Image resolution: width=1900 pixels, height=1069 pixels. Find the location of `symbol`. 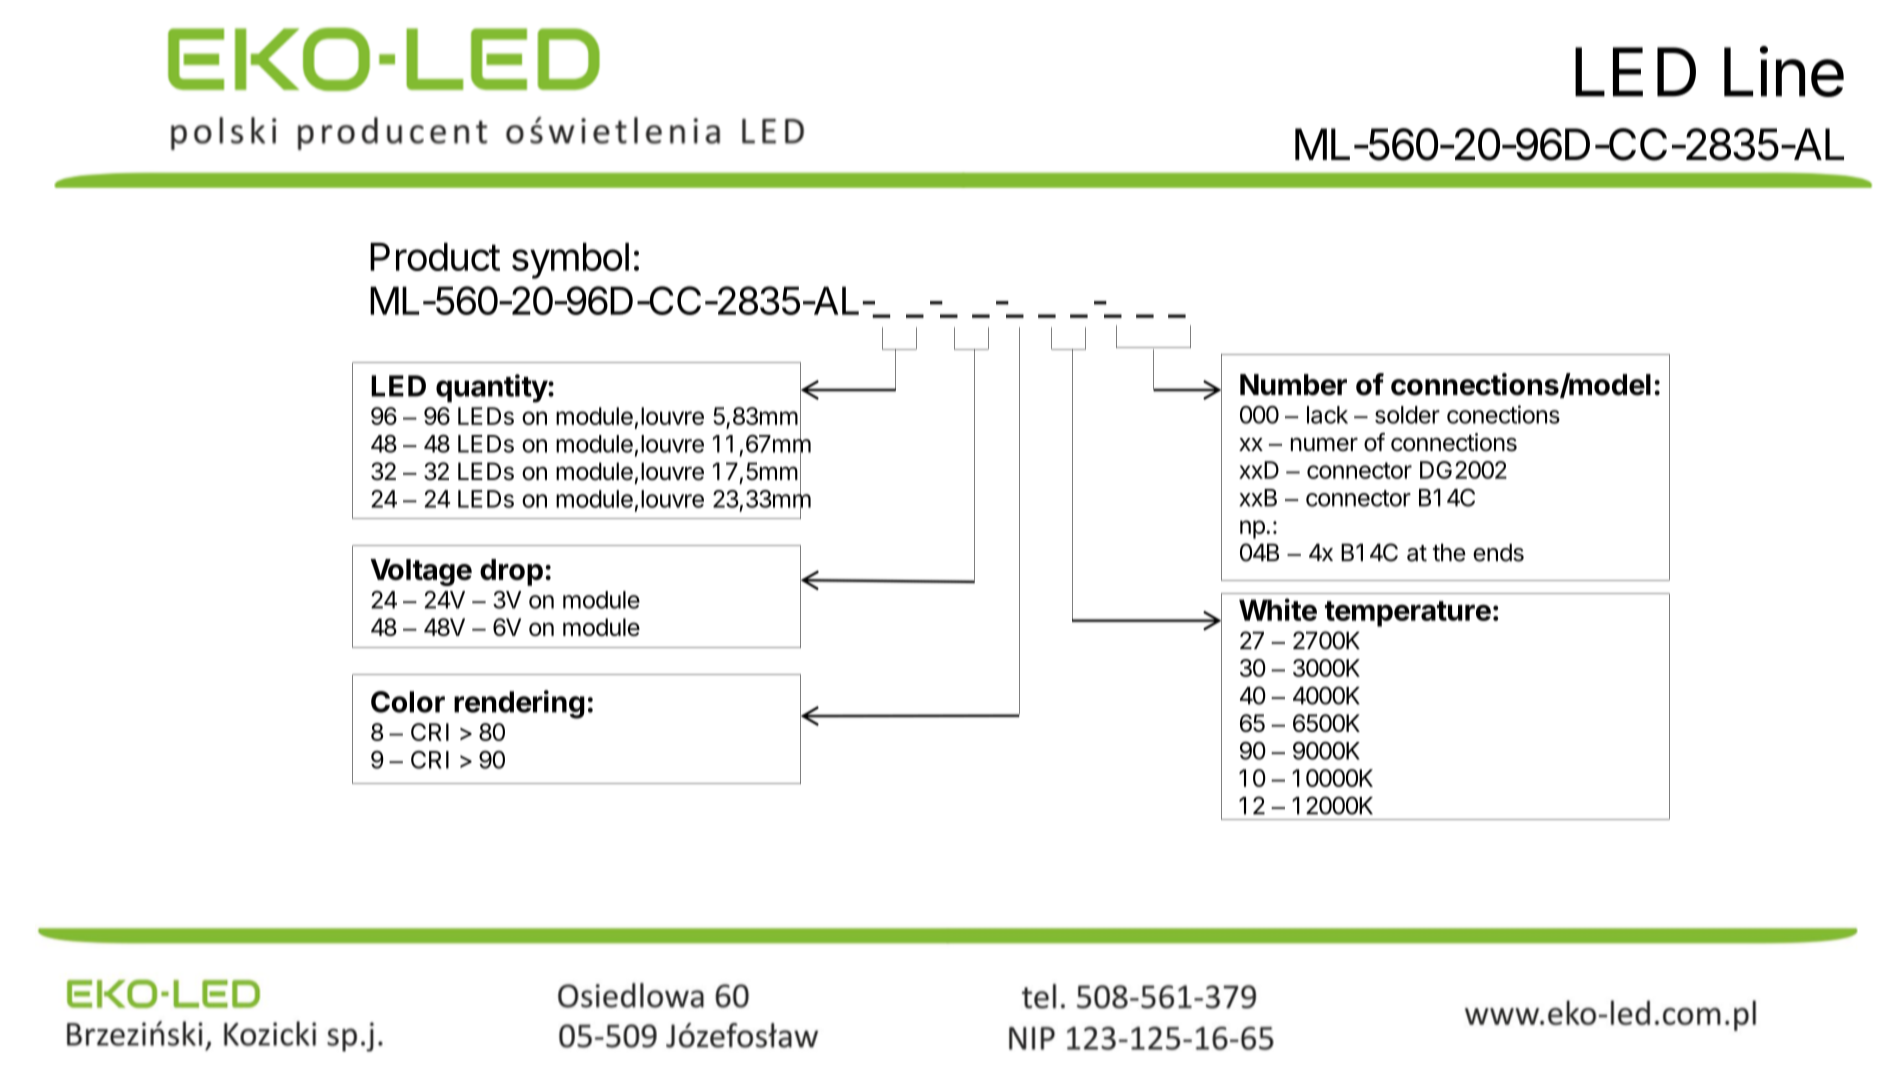

symbol is located at coordinates (570, 261).
